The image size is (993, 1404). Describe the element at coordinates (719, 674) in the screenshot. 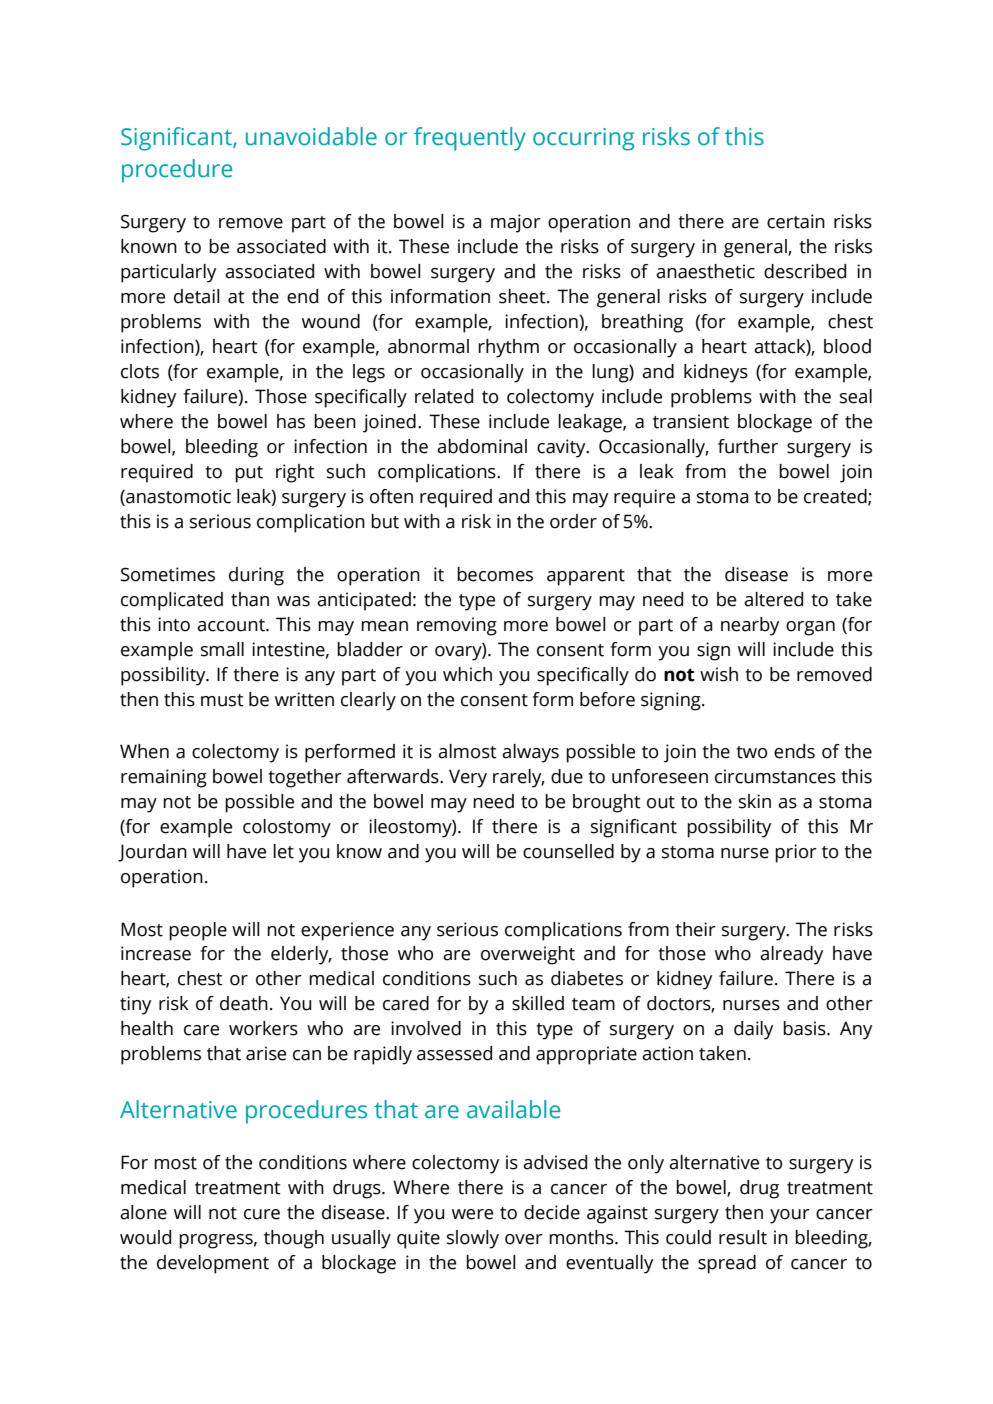

I see `wish` at that location.
